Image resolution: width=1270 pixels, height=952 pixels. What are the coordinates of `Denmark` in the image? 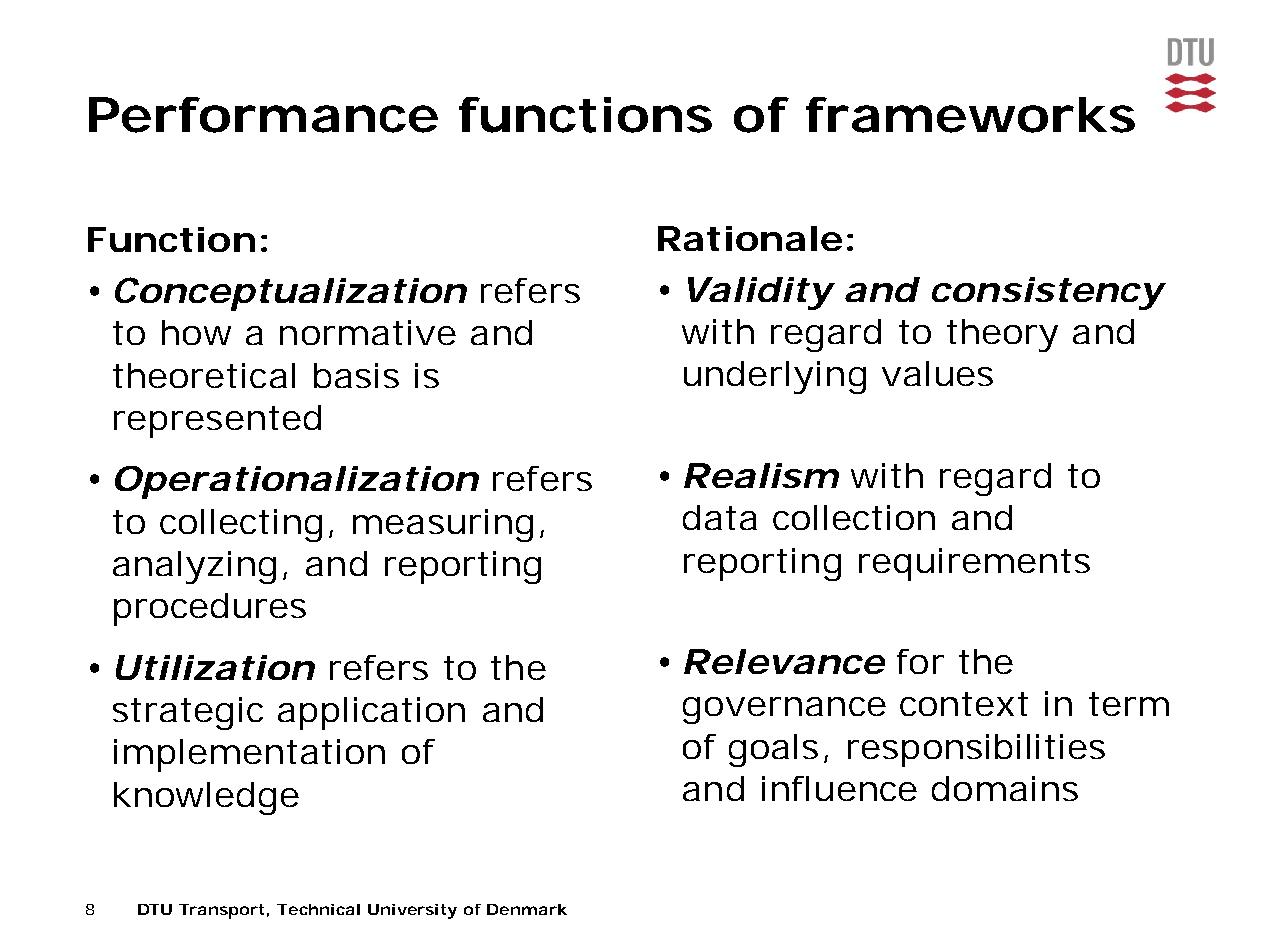 It's located at (527, 909).
